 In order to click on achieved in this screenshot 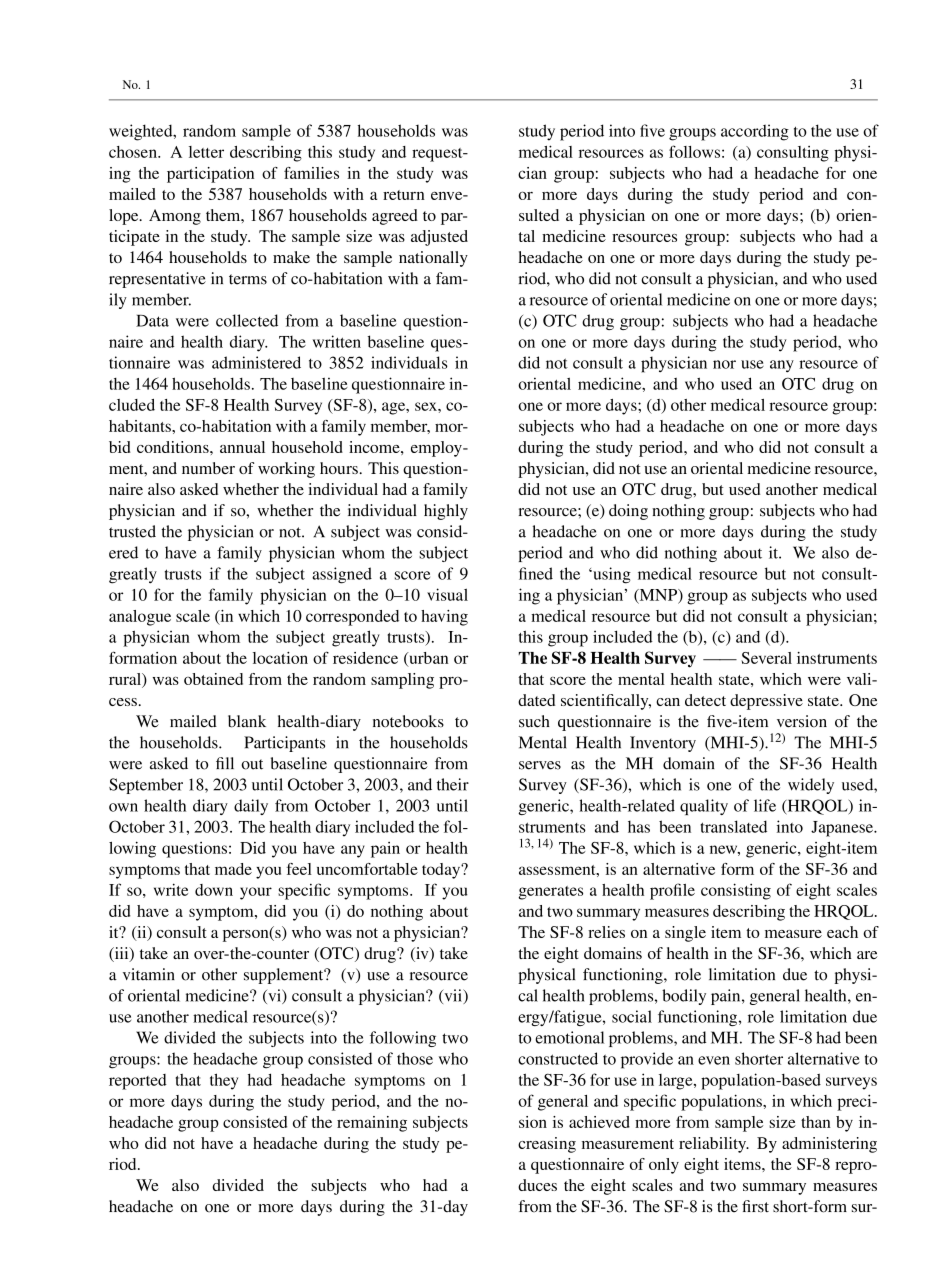, I will do `click(599, 1122)`.
